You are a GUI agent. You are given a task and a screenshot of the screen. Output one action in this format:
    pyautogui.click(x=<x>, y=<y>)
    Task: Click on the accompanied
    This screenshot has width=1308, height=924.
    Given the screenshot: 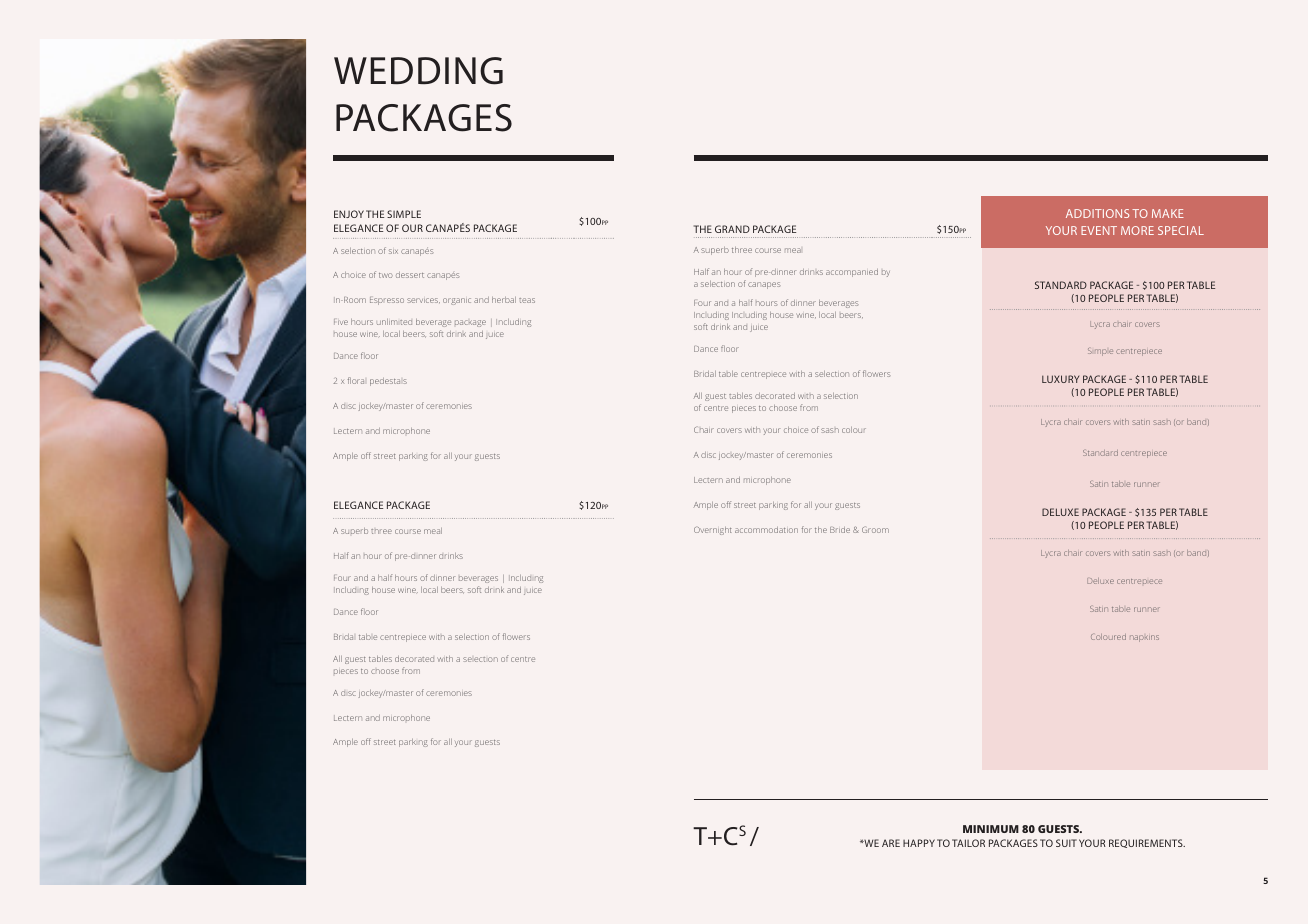 What is the action you would take?
    pyautogui.click(x=852, y=273)
